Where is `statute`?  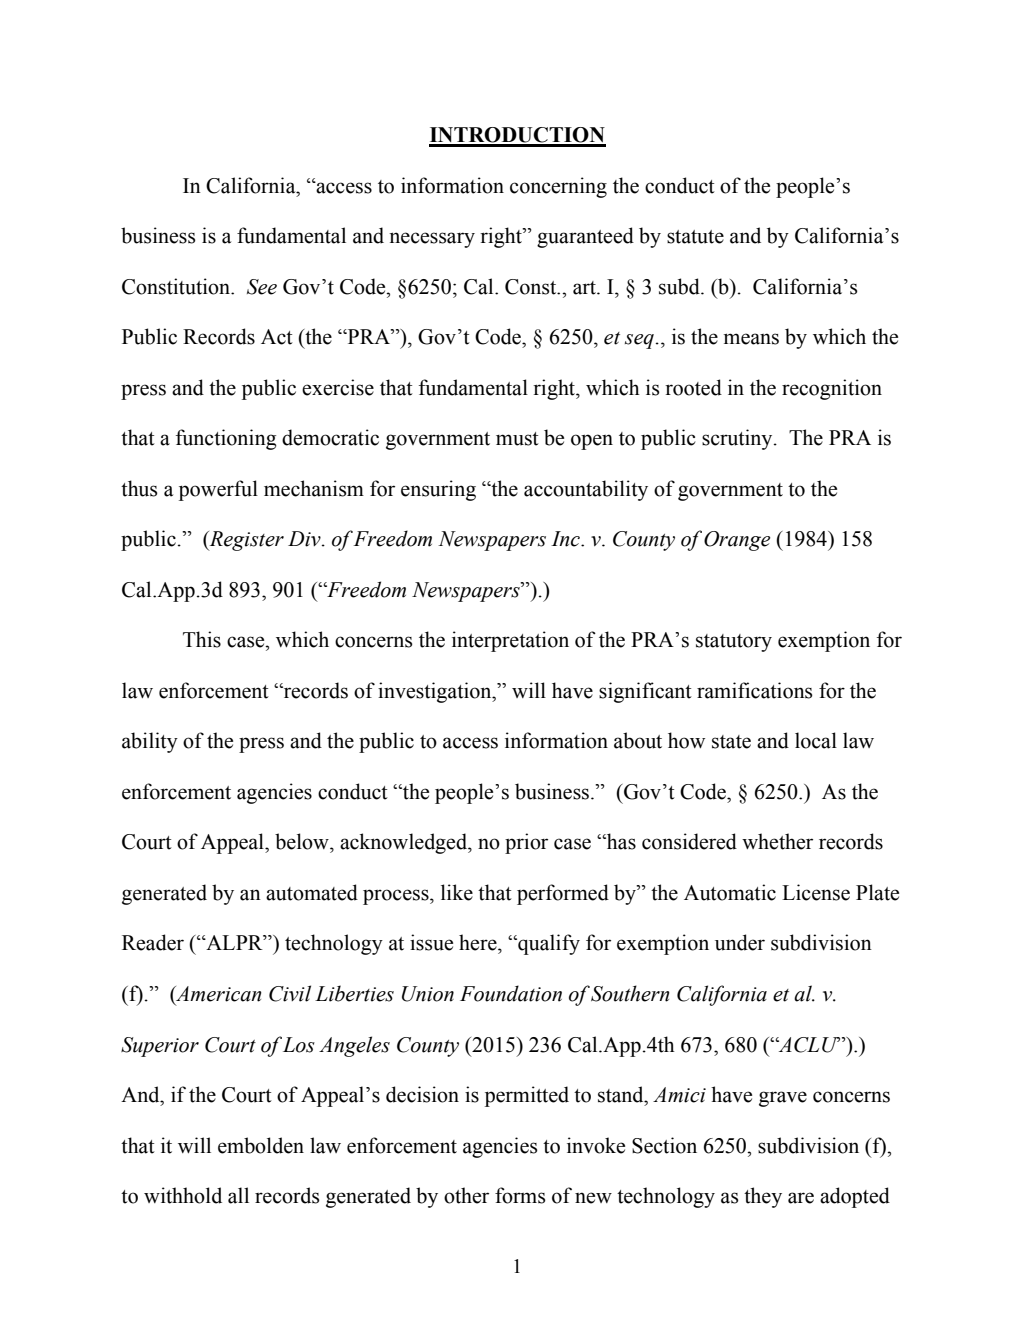
statute is located at coordinates (695, 237).
